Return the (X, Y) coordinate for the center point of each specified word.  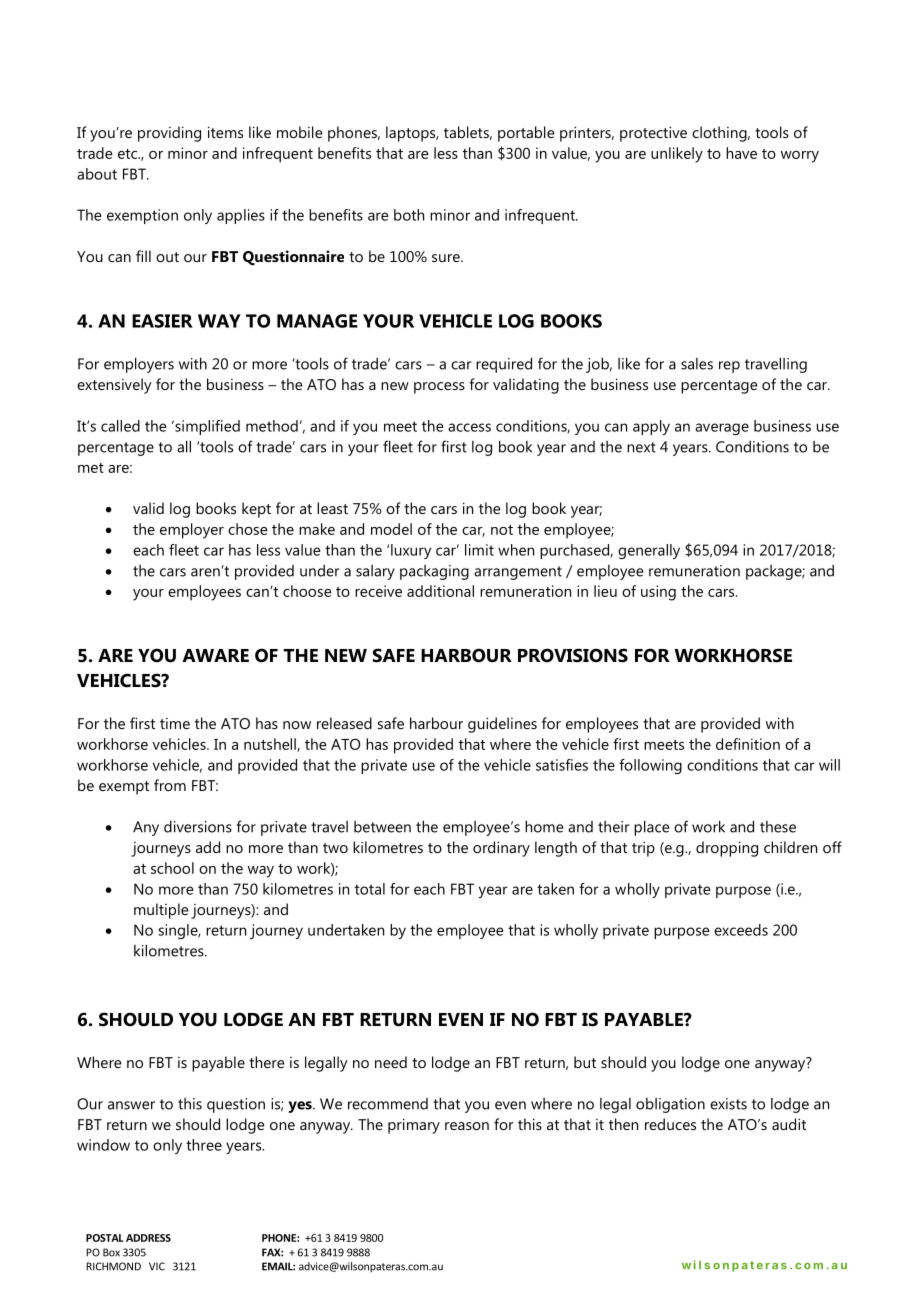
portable (526, 134)
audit (789, 1124)
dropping (727, 849)
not (502, 530)
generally (649, 551)
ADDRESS (148, 1238)
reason (467, 1126)
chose (248, 529)
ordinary (501, 849)
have (741, 153)
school (172, 868)
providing (169, 134)
